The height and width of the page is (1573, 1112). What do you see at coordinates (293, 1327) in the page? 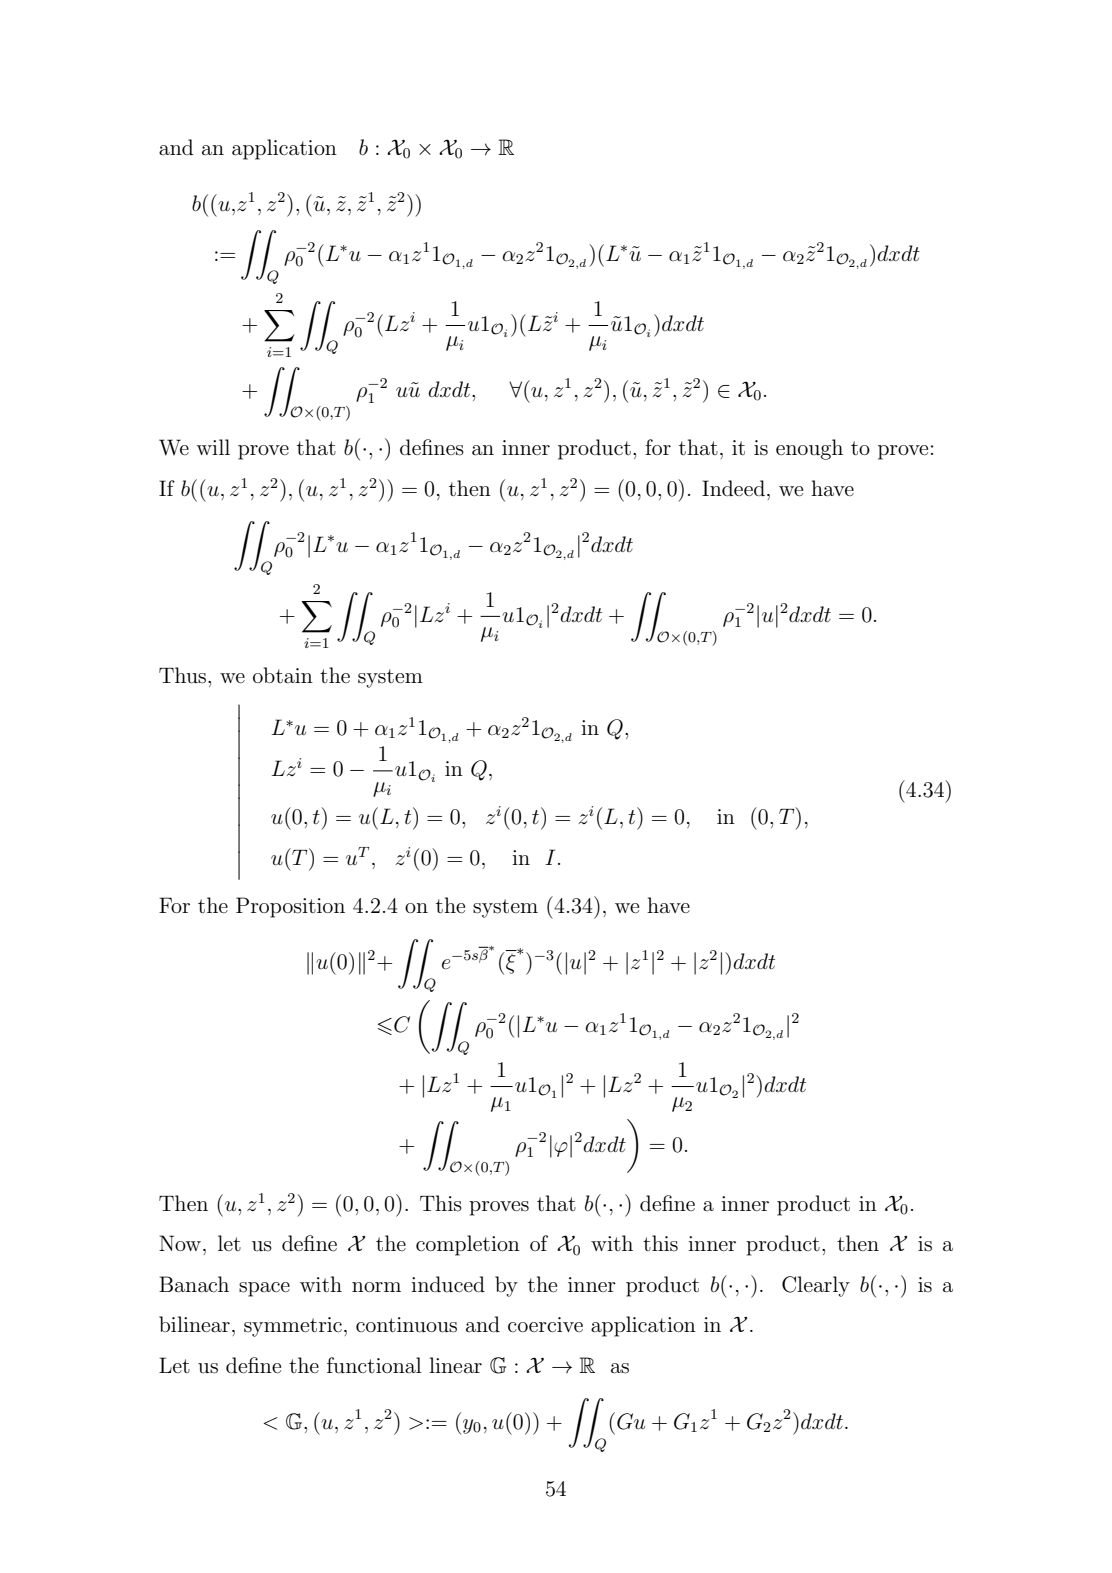
I see `symmetric` at bounding box center [293, 1327].
